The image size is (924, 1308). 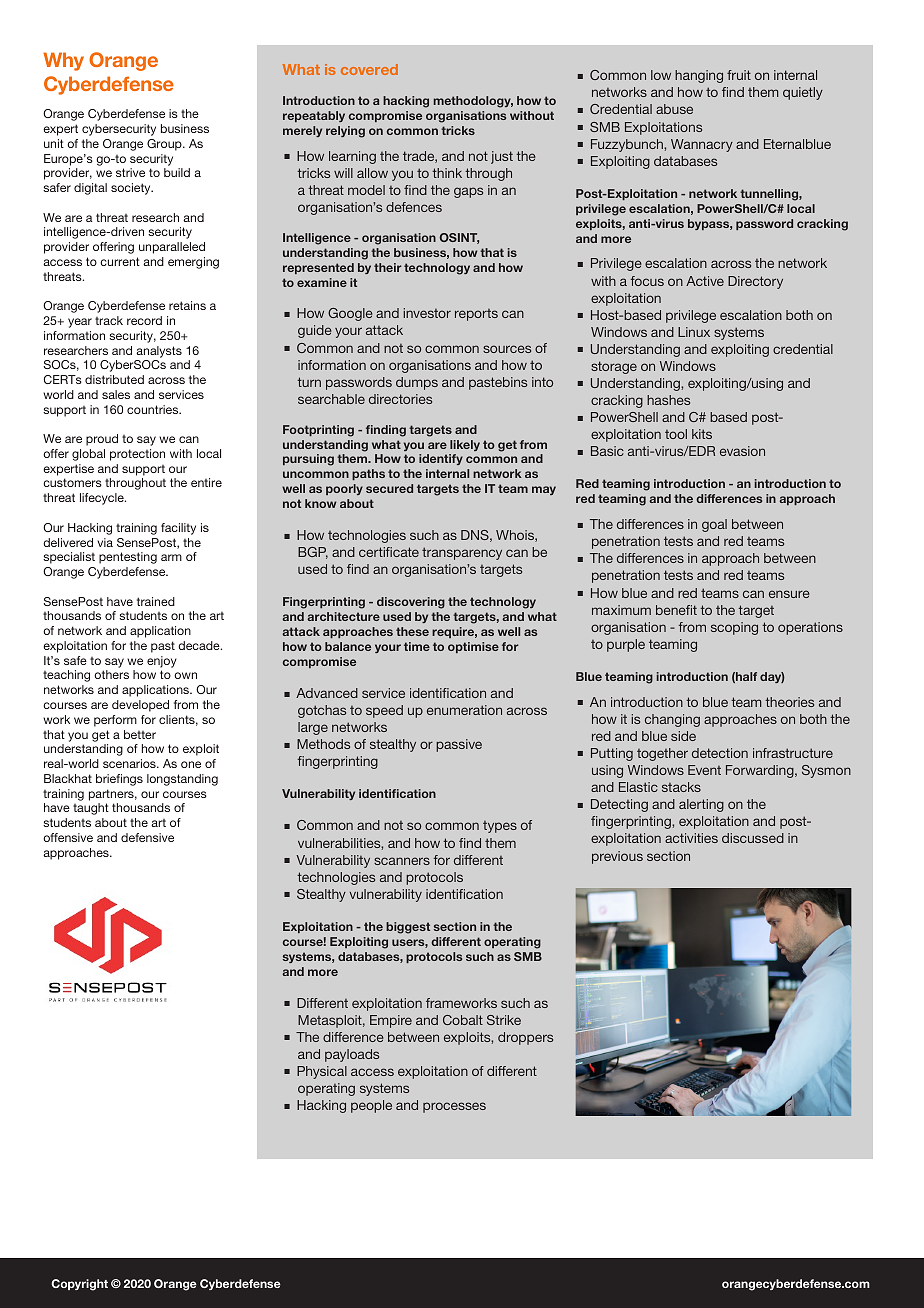 I want to click on enjoy, so click(x=162, y=662).
